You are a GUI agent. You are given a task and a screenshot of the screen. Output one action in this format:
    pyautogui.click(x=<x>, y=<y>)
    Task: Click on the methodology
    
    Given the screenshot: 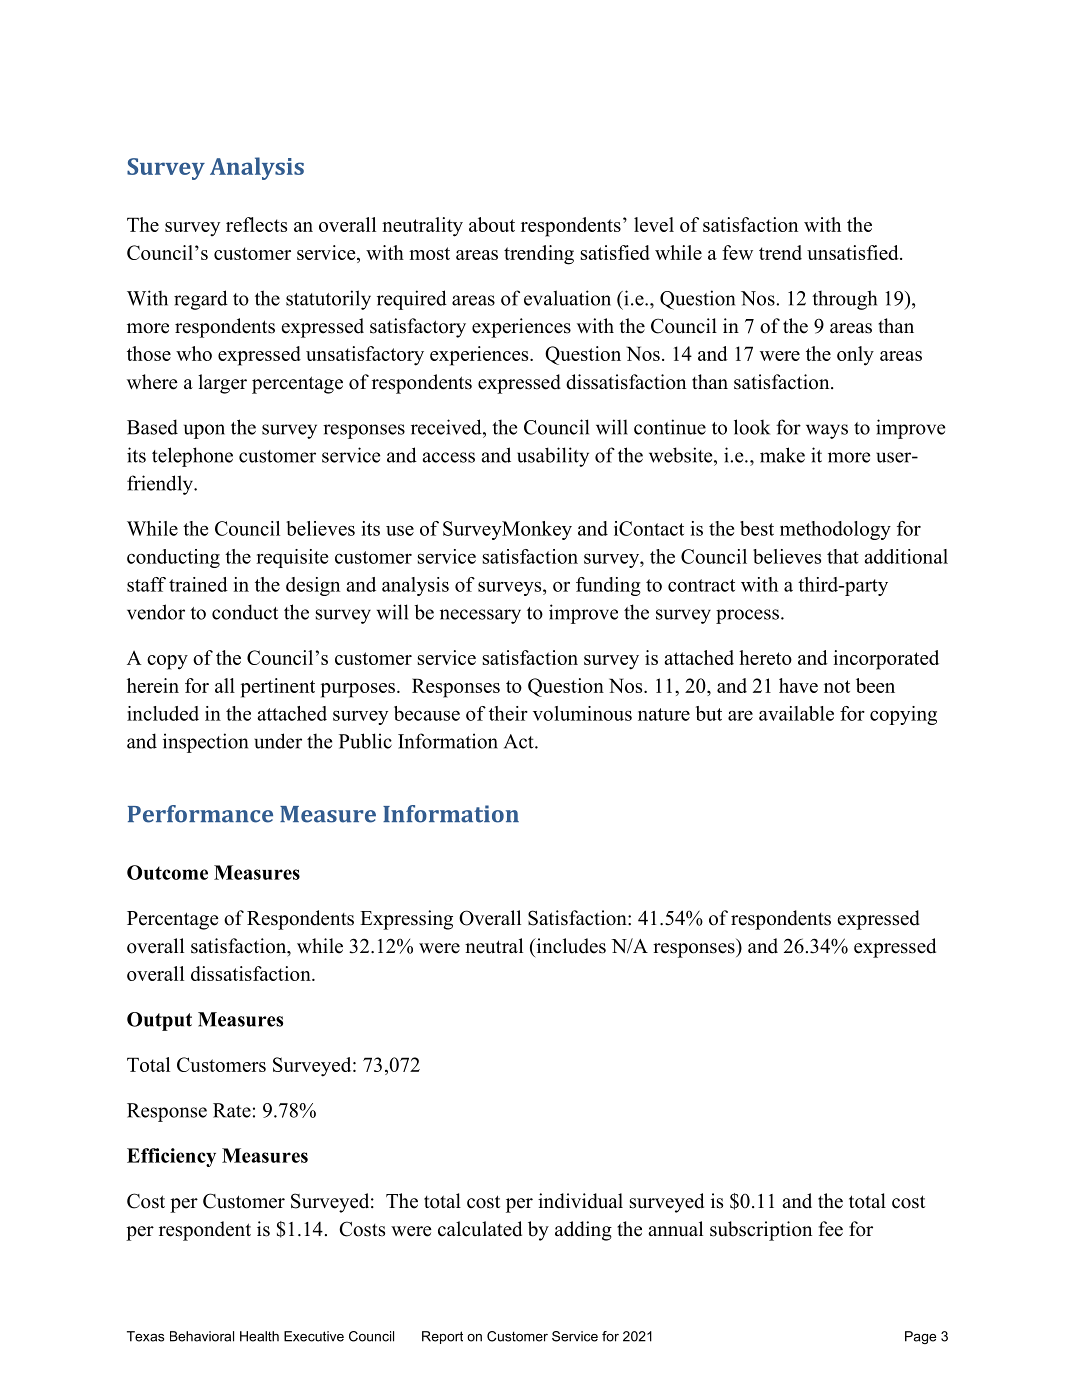 What is the action you would take?
    pyautogui.click(x=835, y=530)
